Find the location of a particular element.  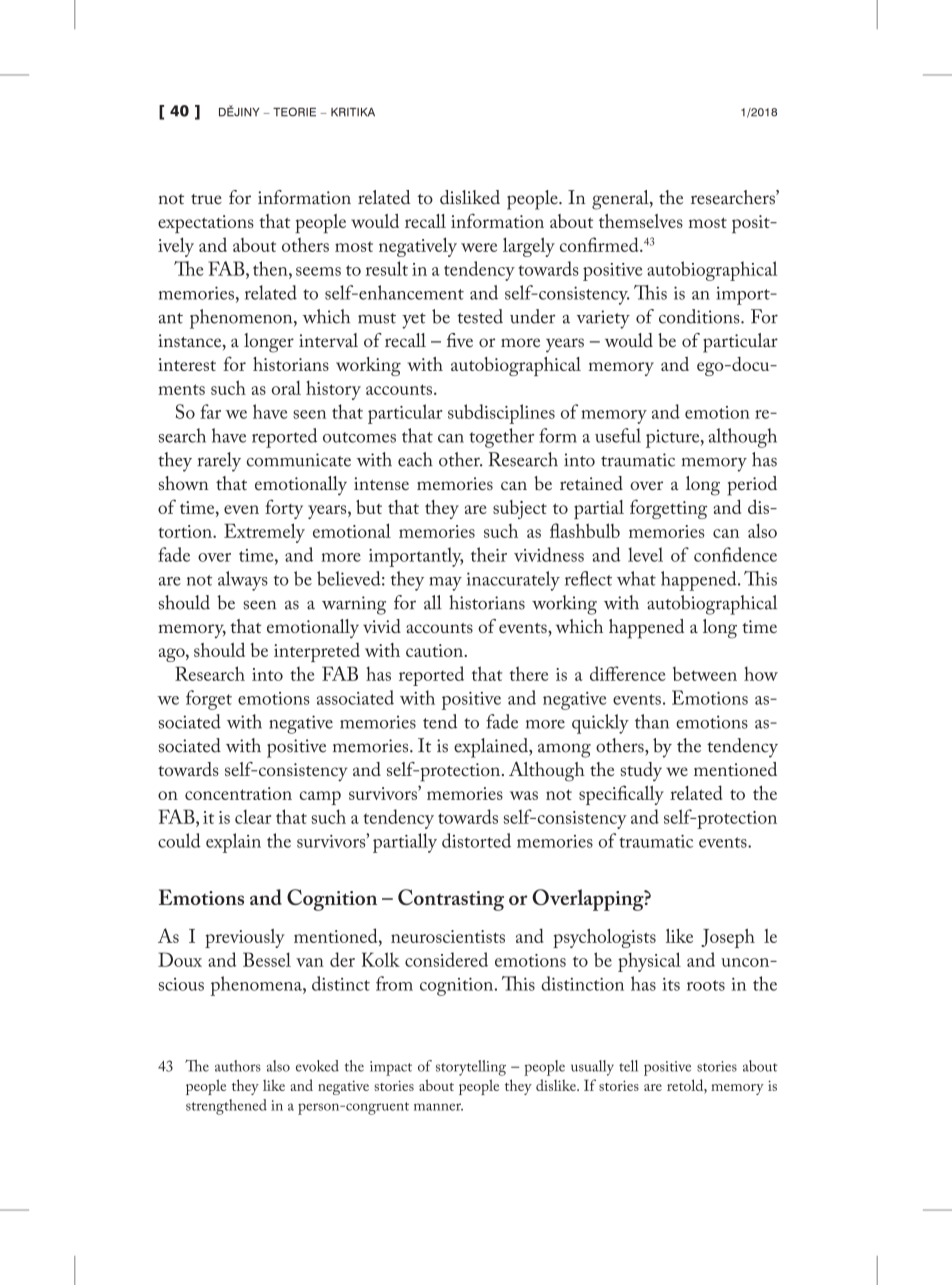

subject is located at coordinates (520, 509).
